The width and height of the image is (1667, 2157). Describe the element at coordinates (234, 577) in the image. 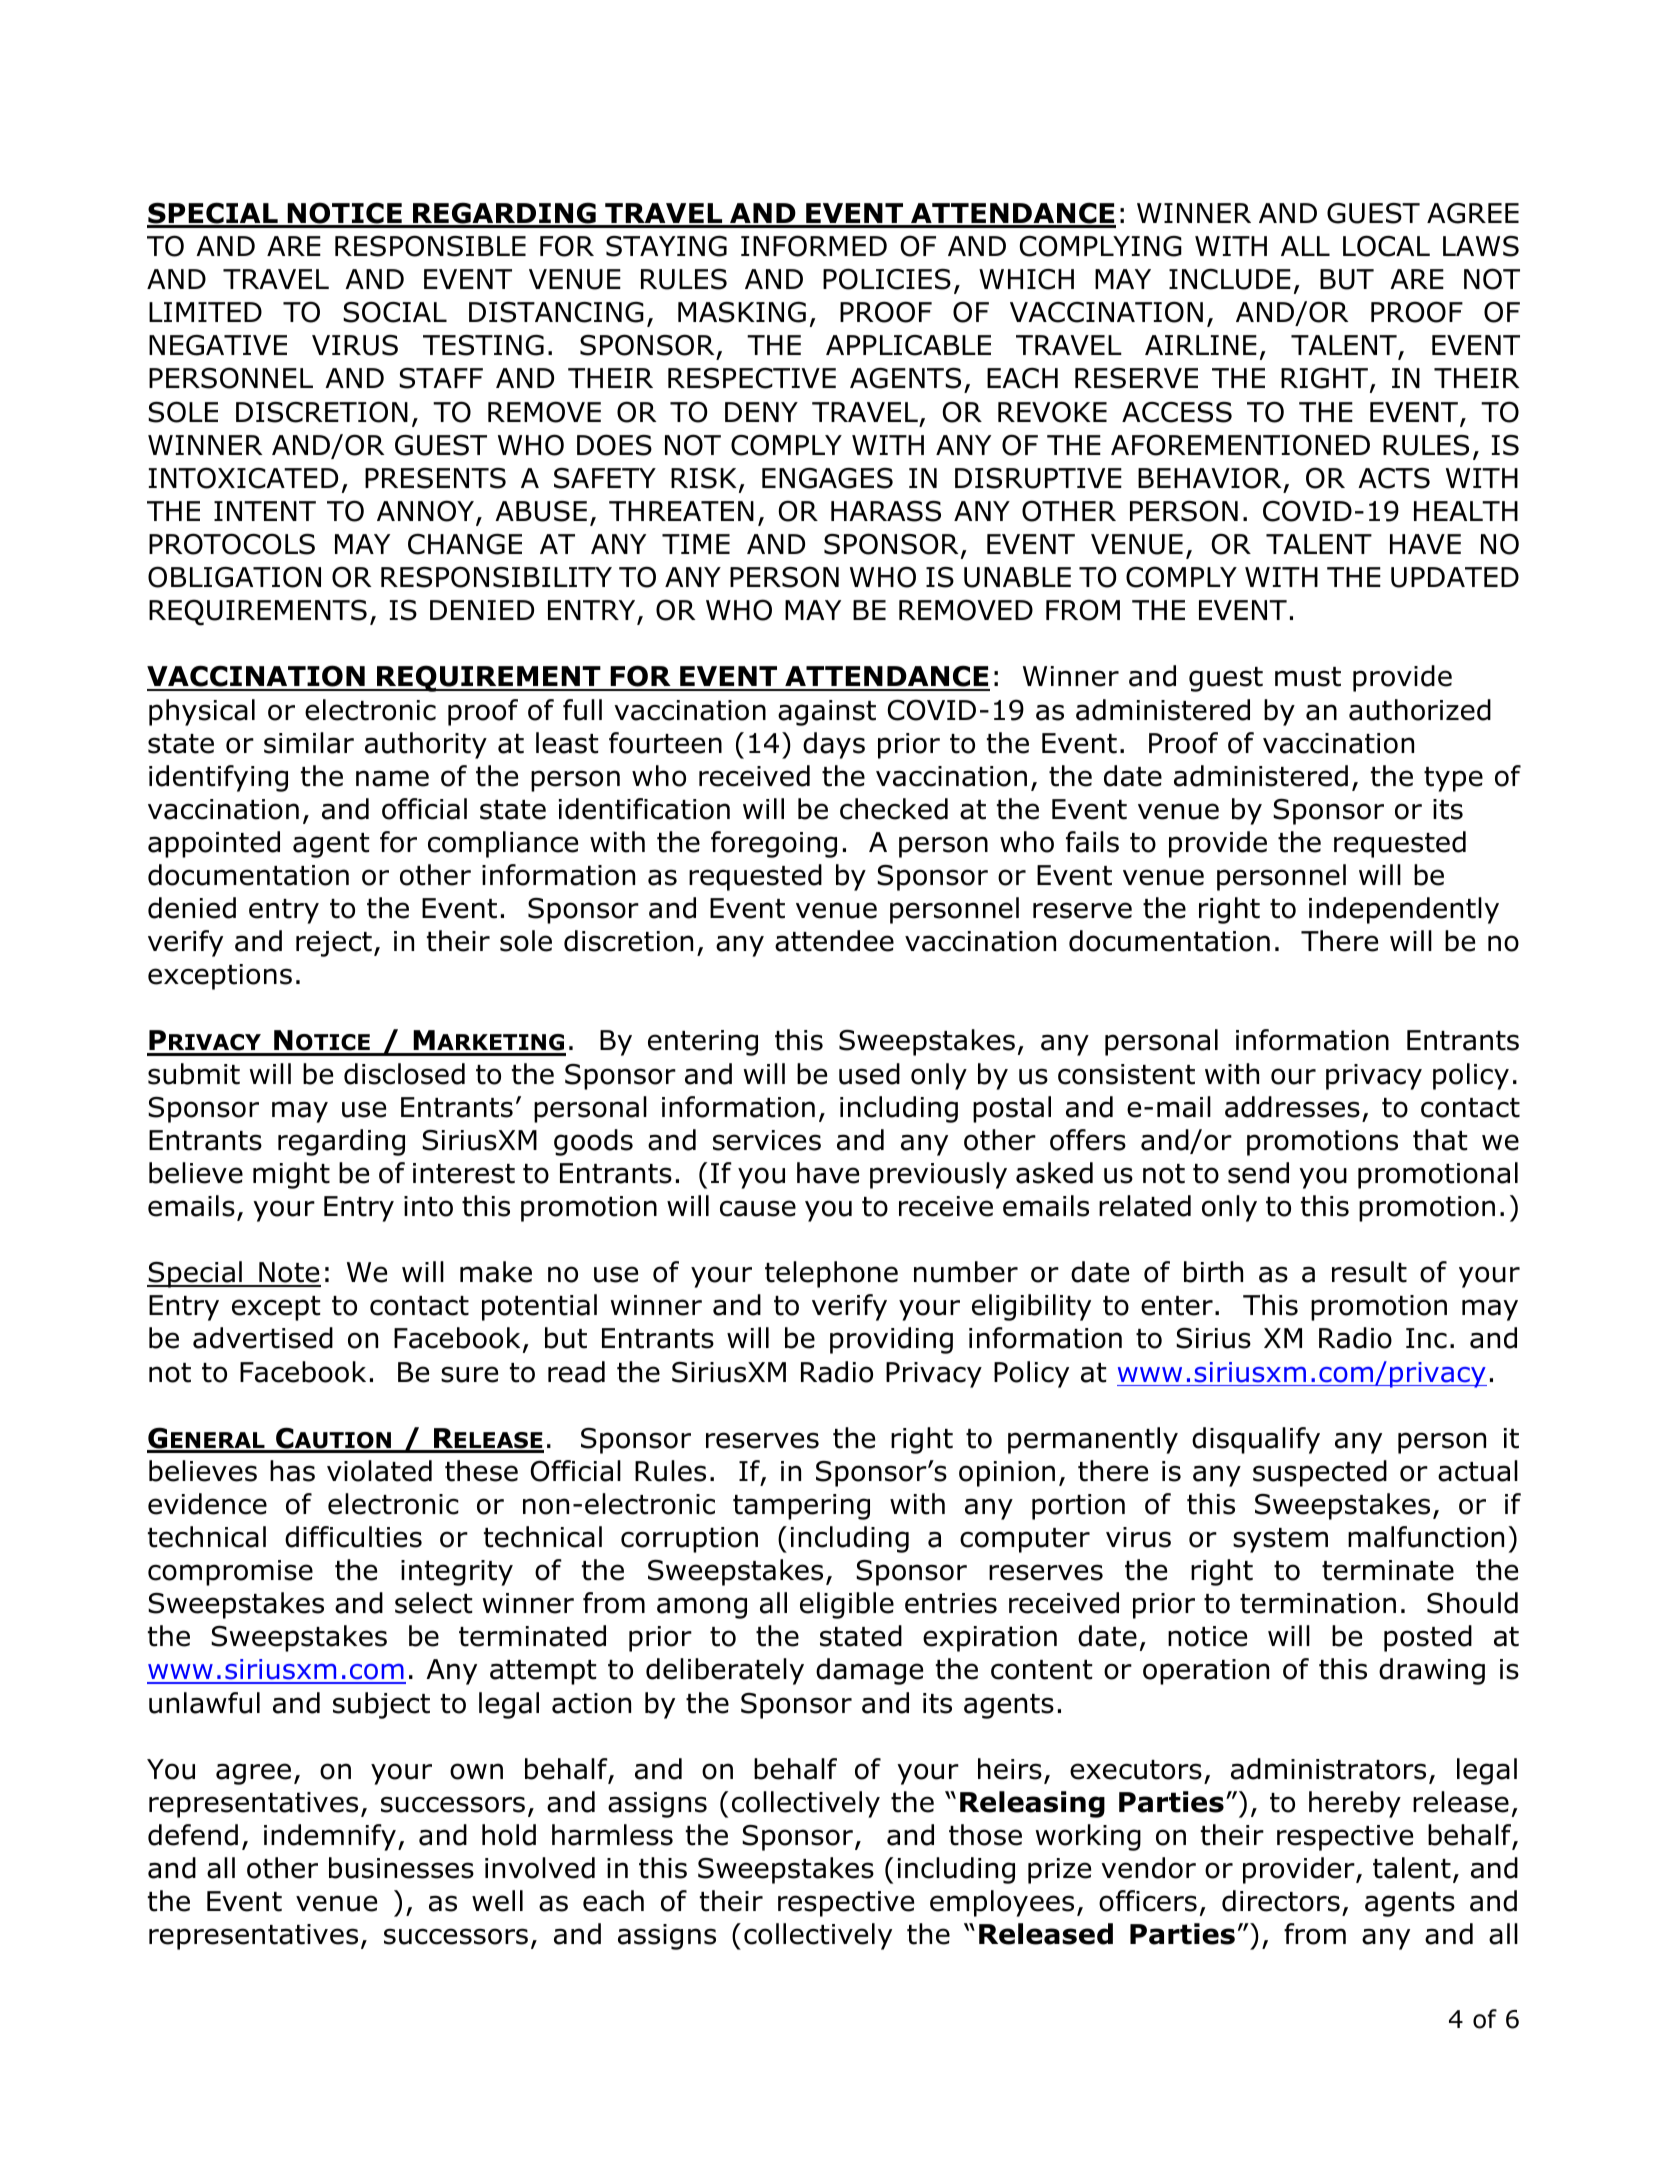

I see `OBLIGATION` at that location.
